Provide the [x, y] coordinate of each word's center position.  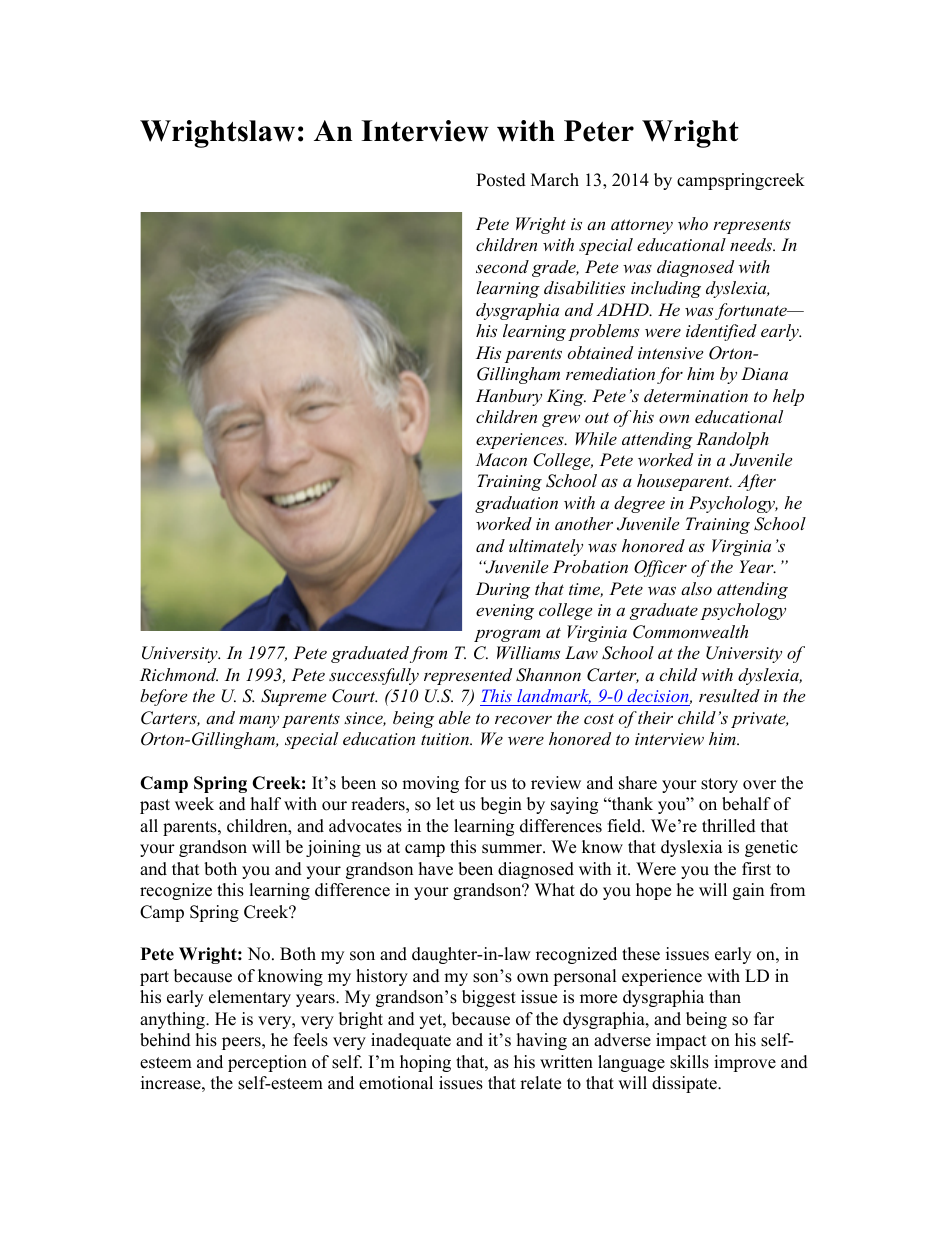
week [194, 804]
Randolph [732, 440]
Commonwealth [690, 632]
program [507, 635]
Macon [501, 459]
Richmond [179, 674]
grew [561, 420]
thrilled [729, 826]
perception [267, 1063]
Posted [501, 180]
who [693, 223]
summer [513, 849]
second [502, 266]
